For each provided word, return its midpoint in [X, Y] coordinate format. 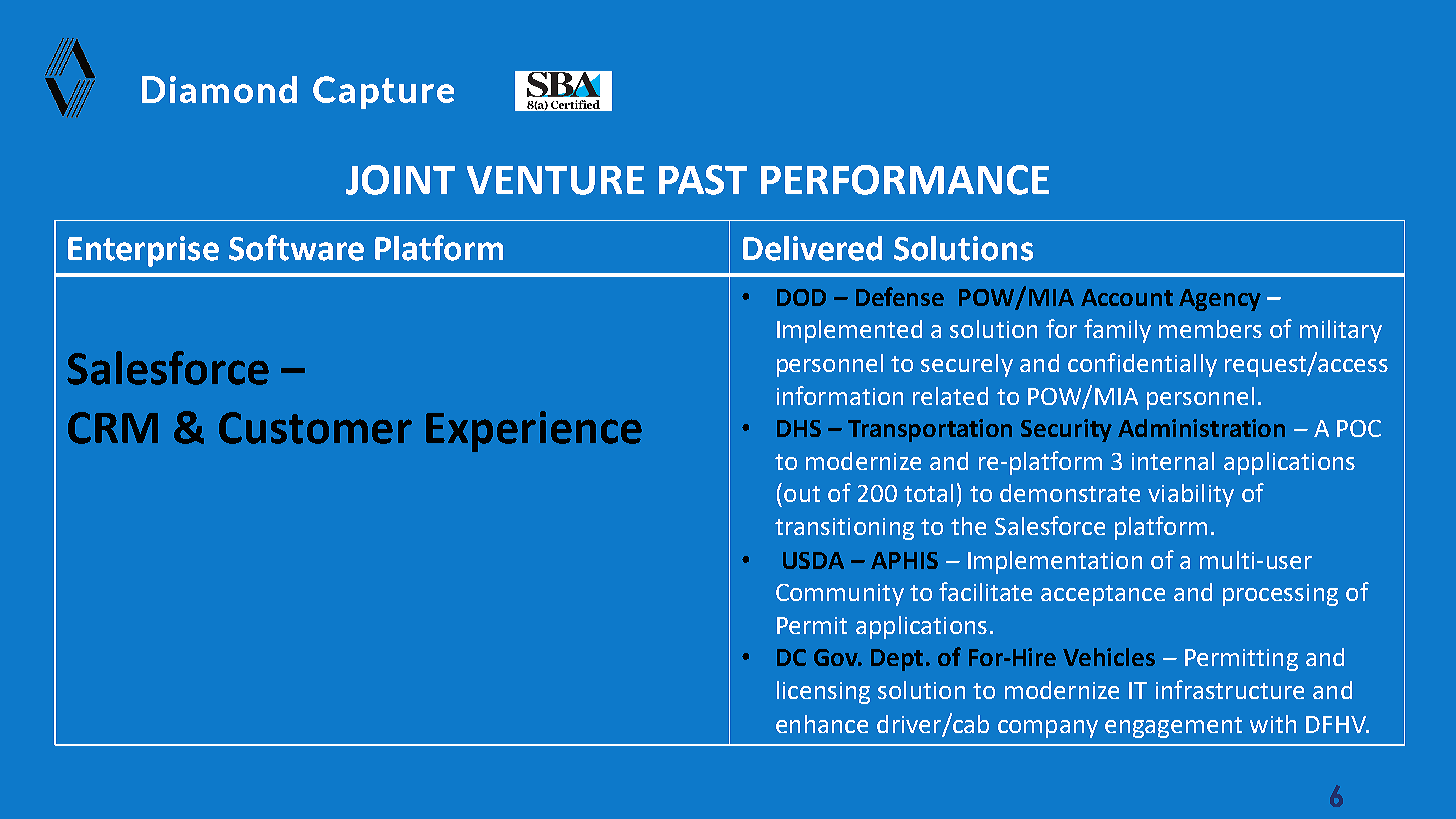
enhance [822, 724]
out [802, 494]
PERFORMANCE [905, 180]
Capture [383, 92]
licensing [823, 692]
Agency [1220, 300]
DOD [801, 297]
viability [1191, 495]
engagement [1173, 727]
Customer [315, 428]
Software [296, 248]
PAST [703, 180]
